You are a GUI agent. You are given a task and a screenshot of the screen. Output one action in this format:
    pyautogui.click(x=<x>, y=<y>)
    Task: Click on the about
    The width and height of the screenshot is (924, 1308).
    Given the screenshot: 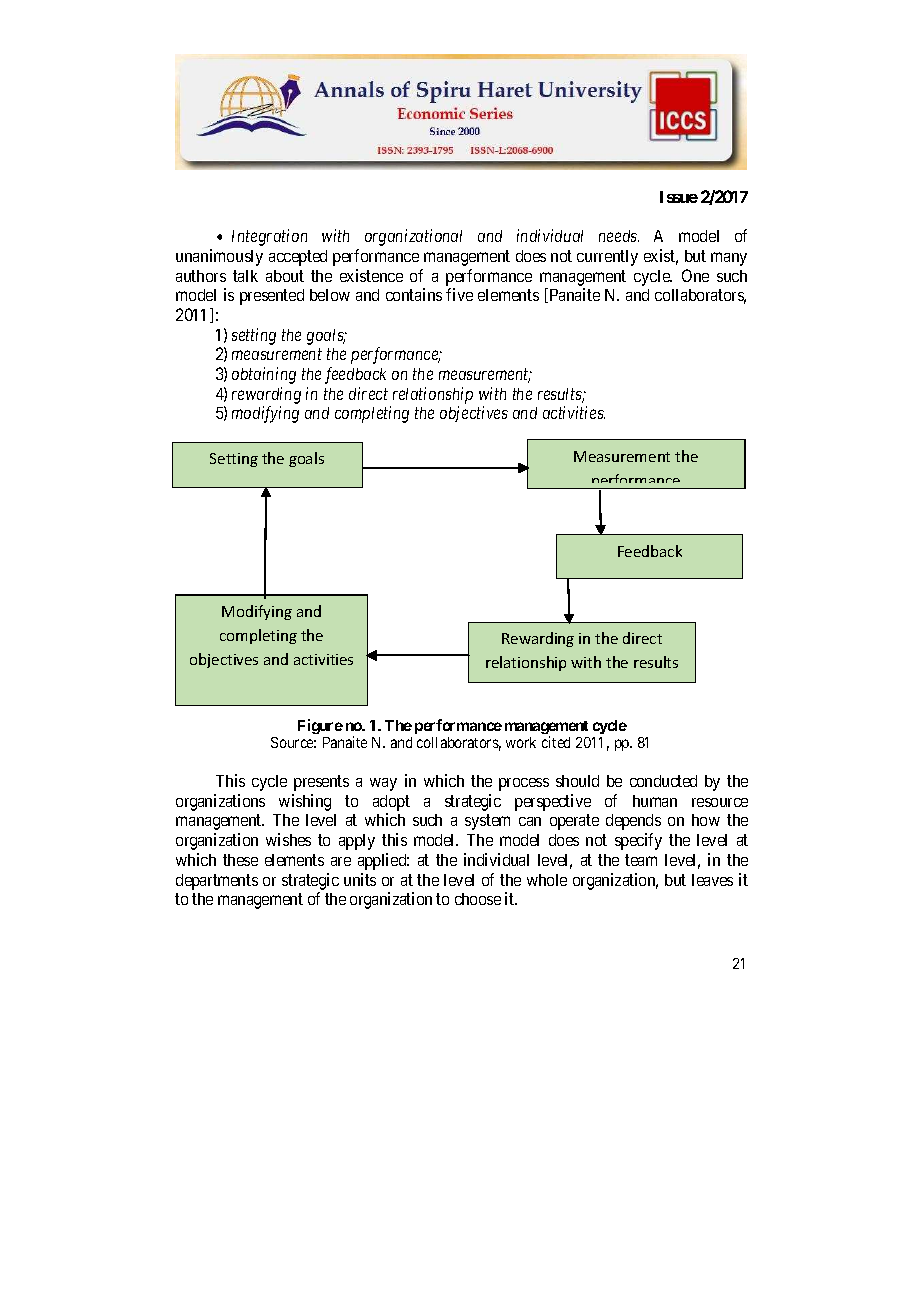 What is the action you would take?
    pyautogui.click(x=285, y=276)
